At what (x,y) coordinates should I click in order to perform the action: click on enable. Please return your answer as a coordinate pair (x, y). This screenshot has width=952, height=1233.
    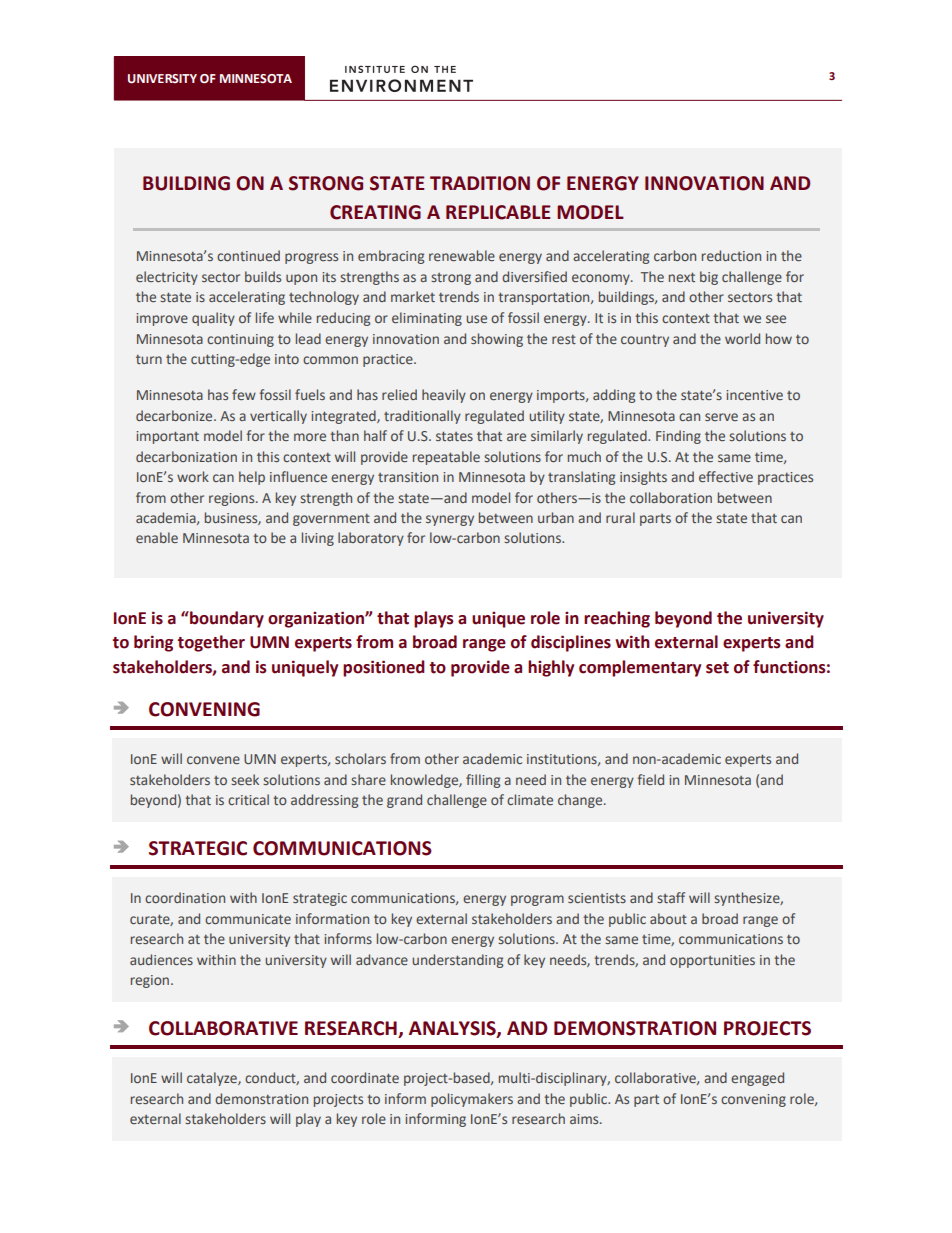
    Looking at the image, I should click on (157, 537).
